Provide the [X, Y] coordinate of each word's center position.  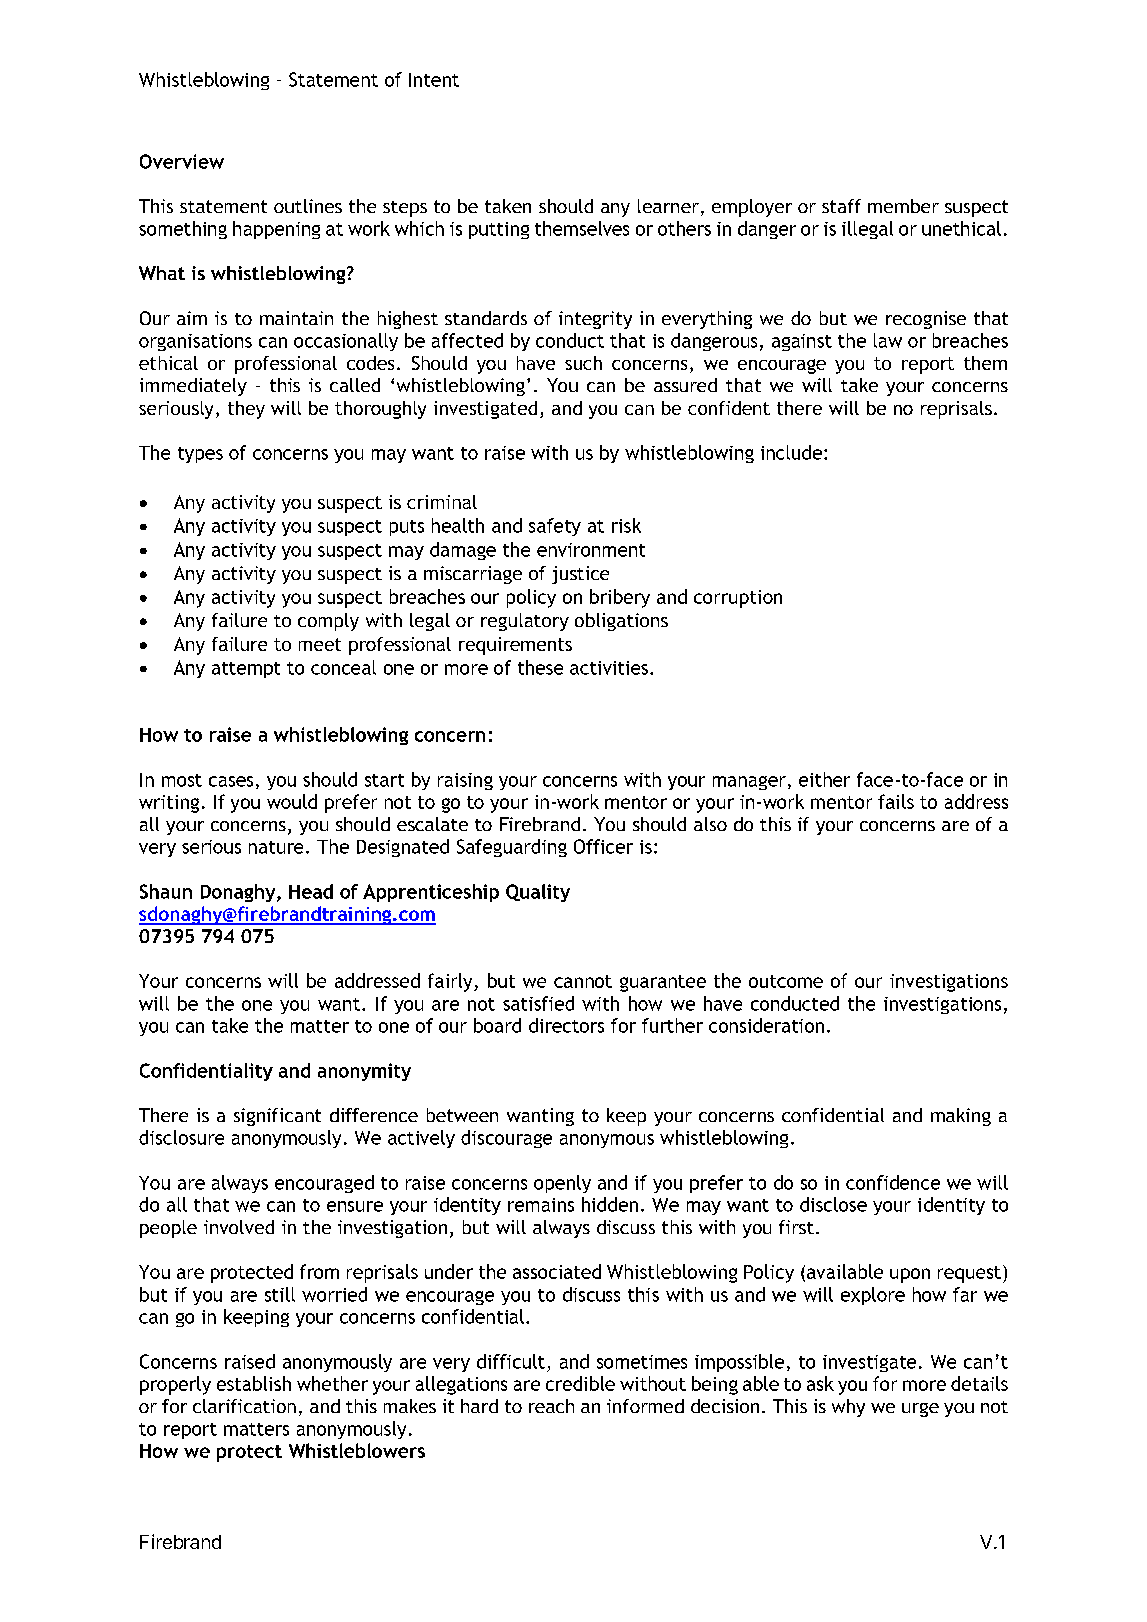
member [903, 206]
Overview [182, 161]
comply [328, 622]
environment [591, 550]
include [791, 452]
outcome [786, 981]
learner [668, 206]
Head [311, 891]
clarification [244, 1406]
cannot [583, 981]
